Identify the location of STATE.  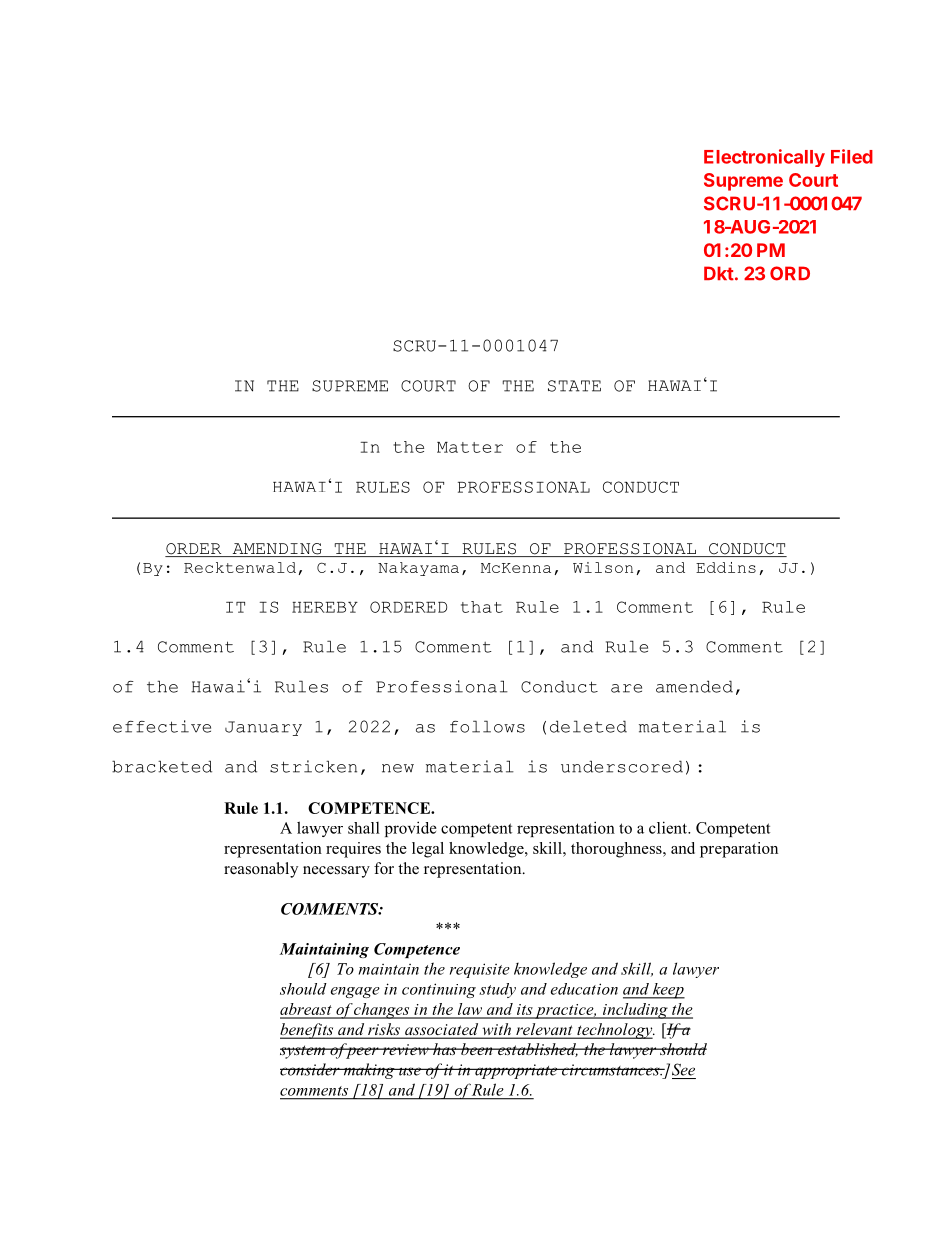
(574, 386).
